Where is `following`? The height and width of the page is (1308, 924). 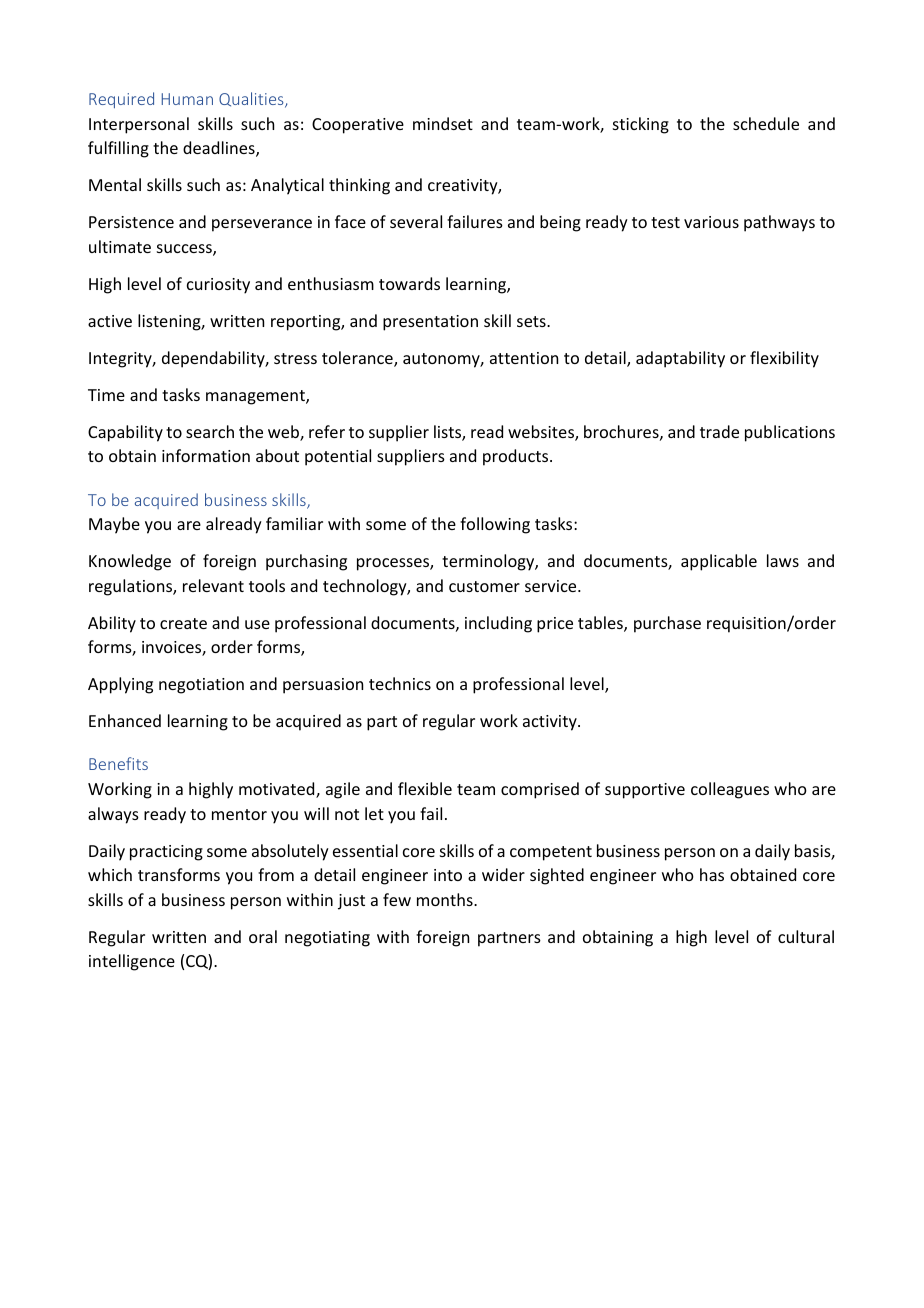 following is located at coordinates (495, 525).
